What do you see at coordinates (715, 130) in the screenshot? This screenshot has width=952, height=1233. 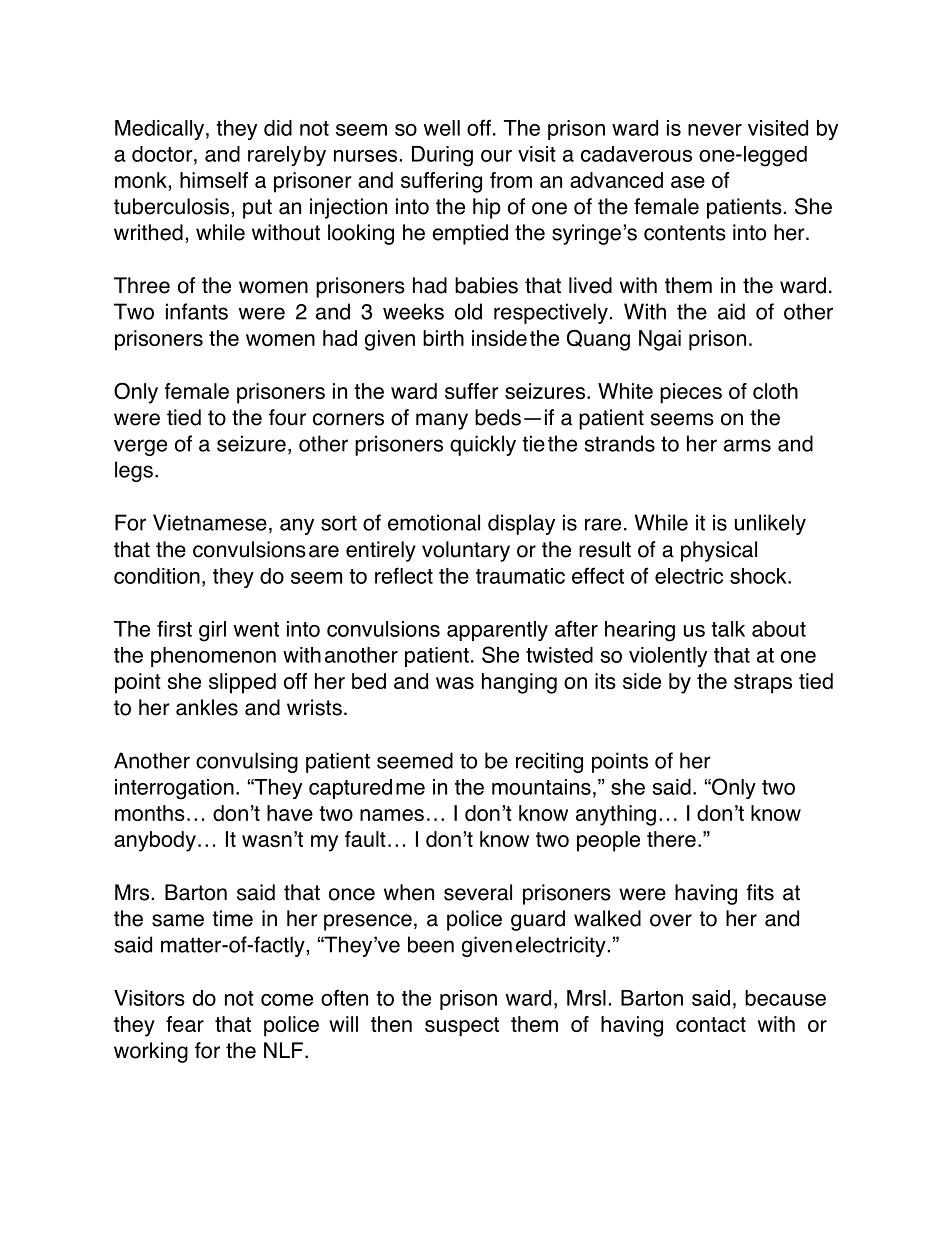 I see `never` at bounding box center [715, 130].
